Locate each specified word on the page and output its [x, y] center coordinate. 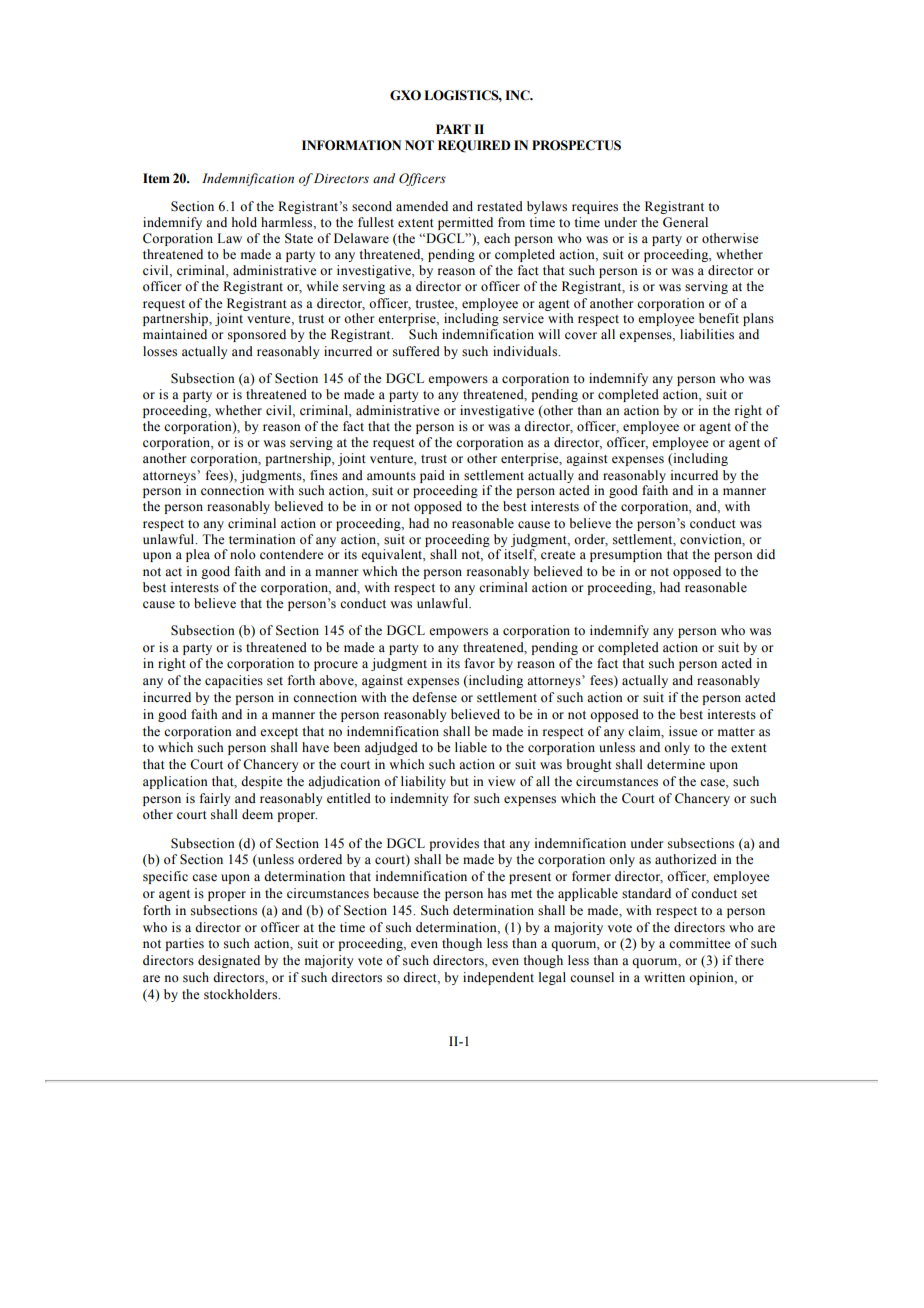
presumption [626, 555]
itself [520, 555]
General [685, 222]
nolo [243, 554]
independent [498, 978]
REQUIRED [474, 146]
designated [229, 961]
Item [156, 178]
